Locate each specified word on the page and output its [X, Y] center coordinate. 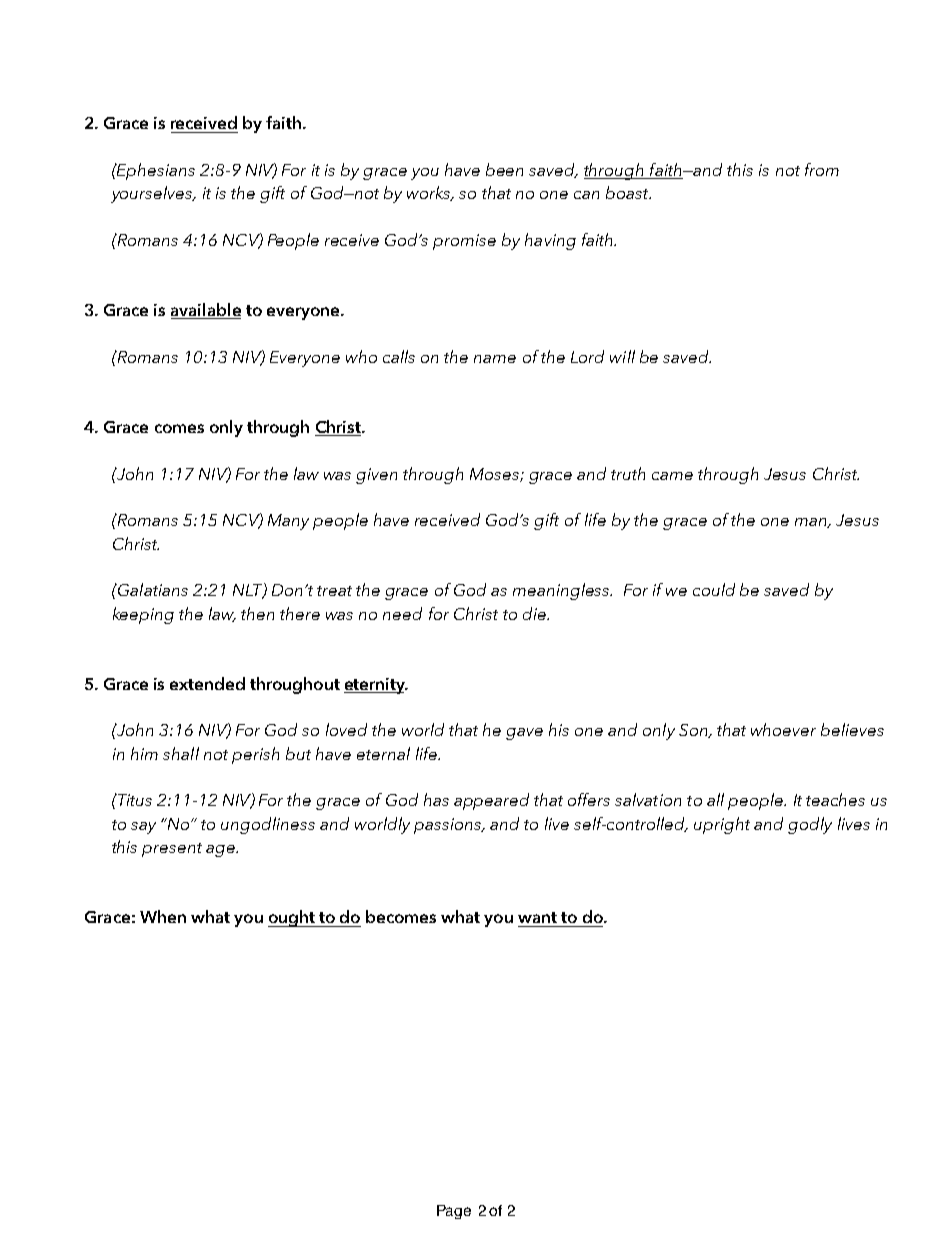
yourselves [153, 194]
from [822, 169]
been [504, 169]
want [537, 917]
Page [454, 1212]
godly [810, 825]
